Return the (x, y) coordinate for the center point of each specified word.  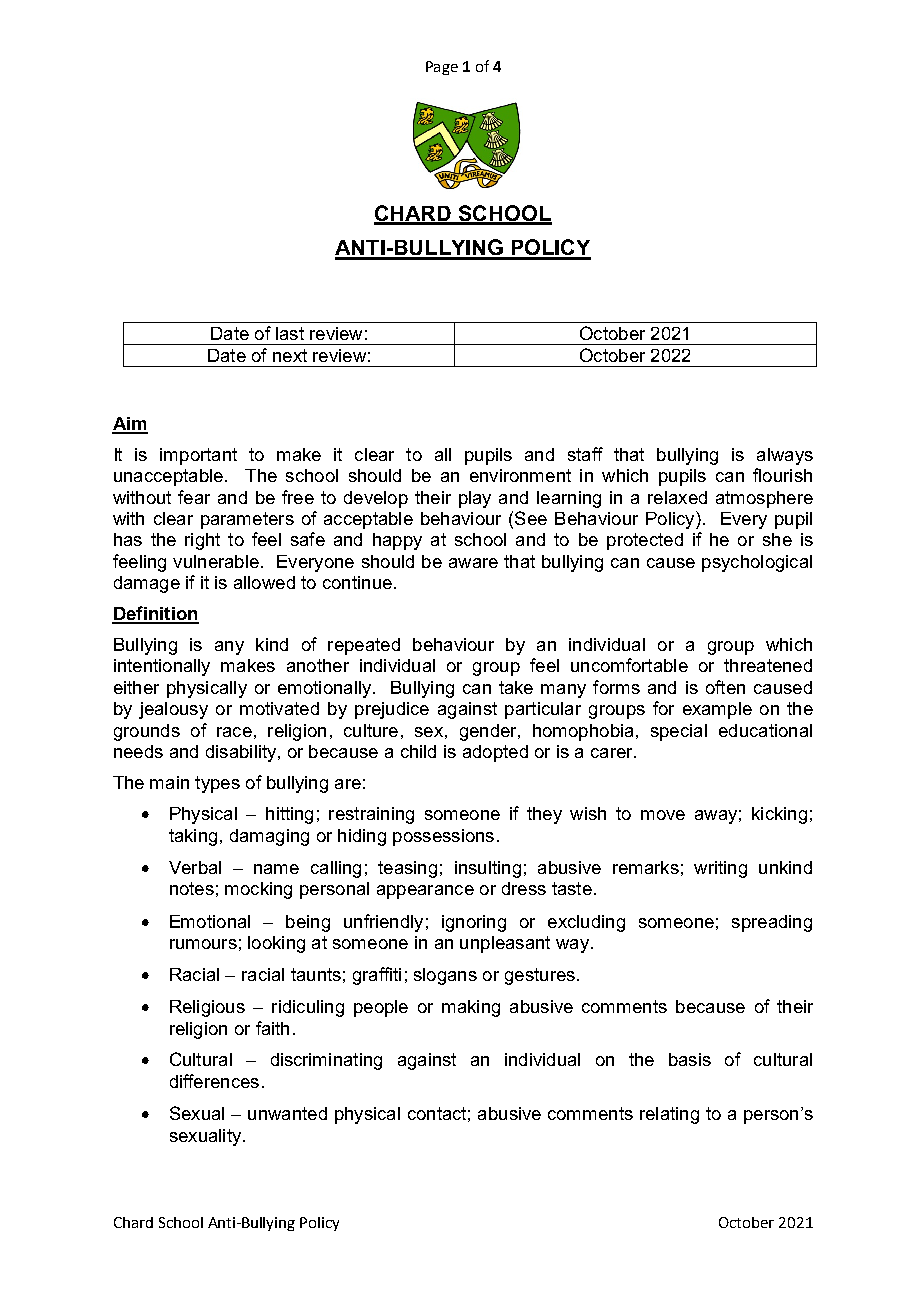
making (471, 1008)
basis (690, 1059)
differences (214, 1081)
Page (442, 68)
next (290, 355)
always (785, 456)
